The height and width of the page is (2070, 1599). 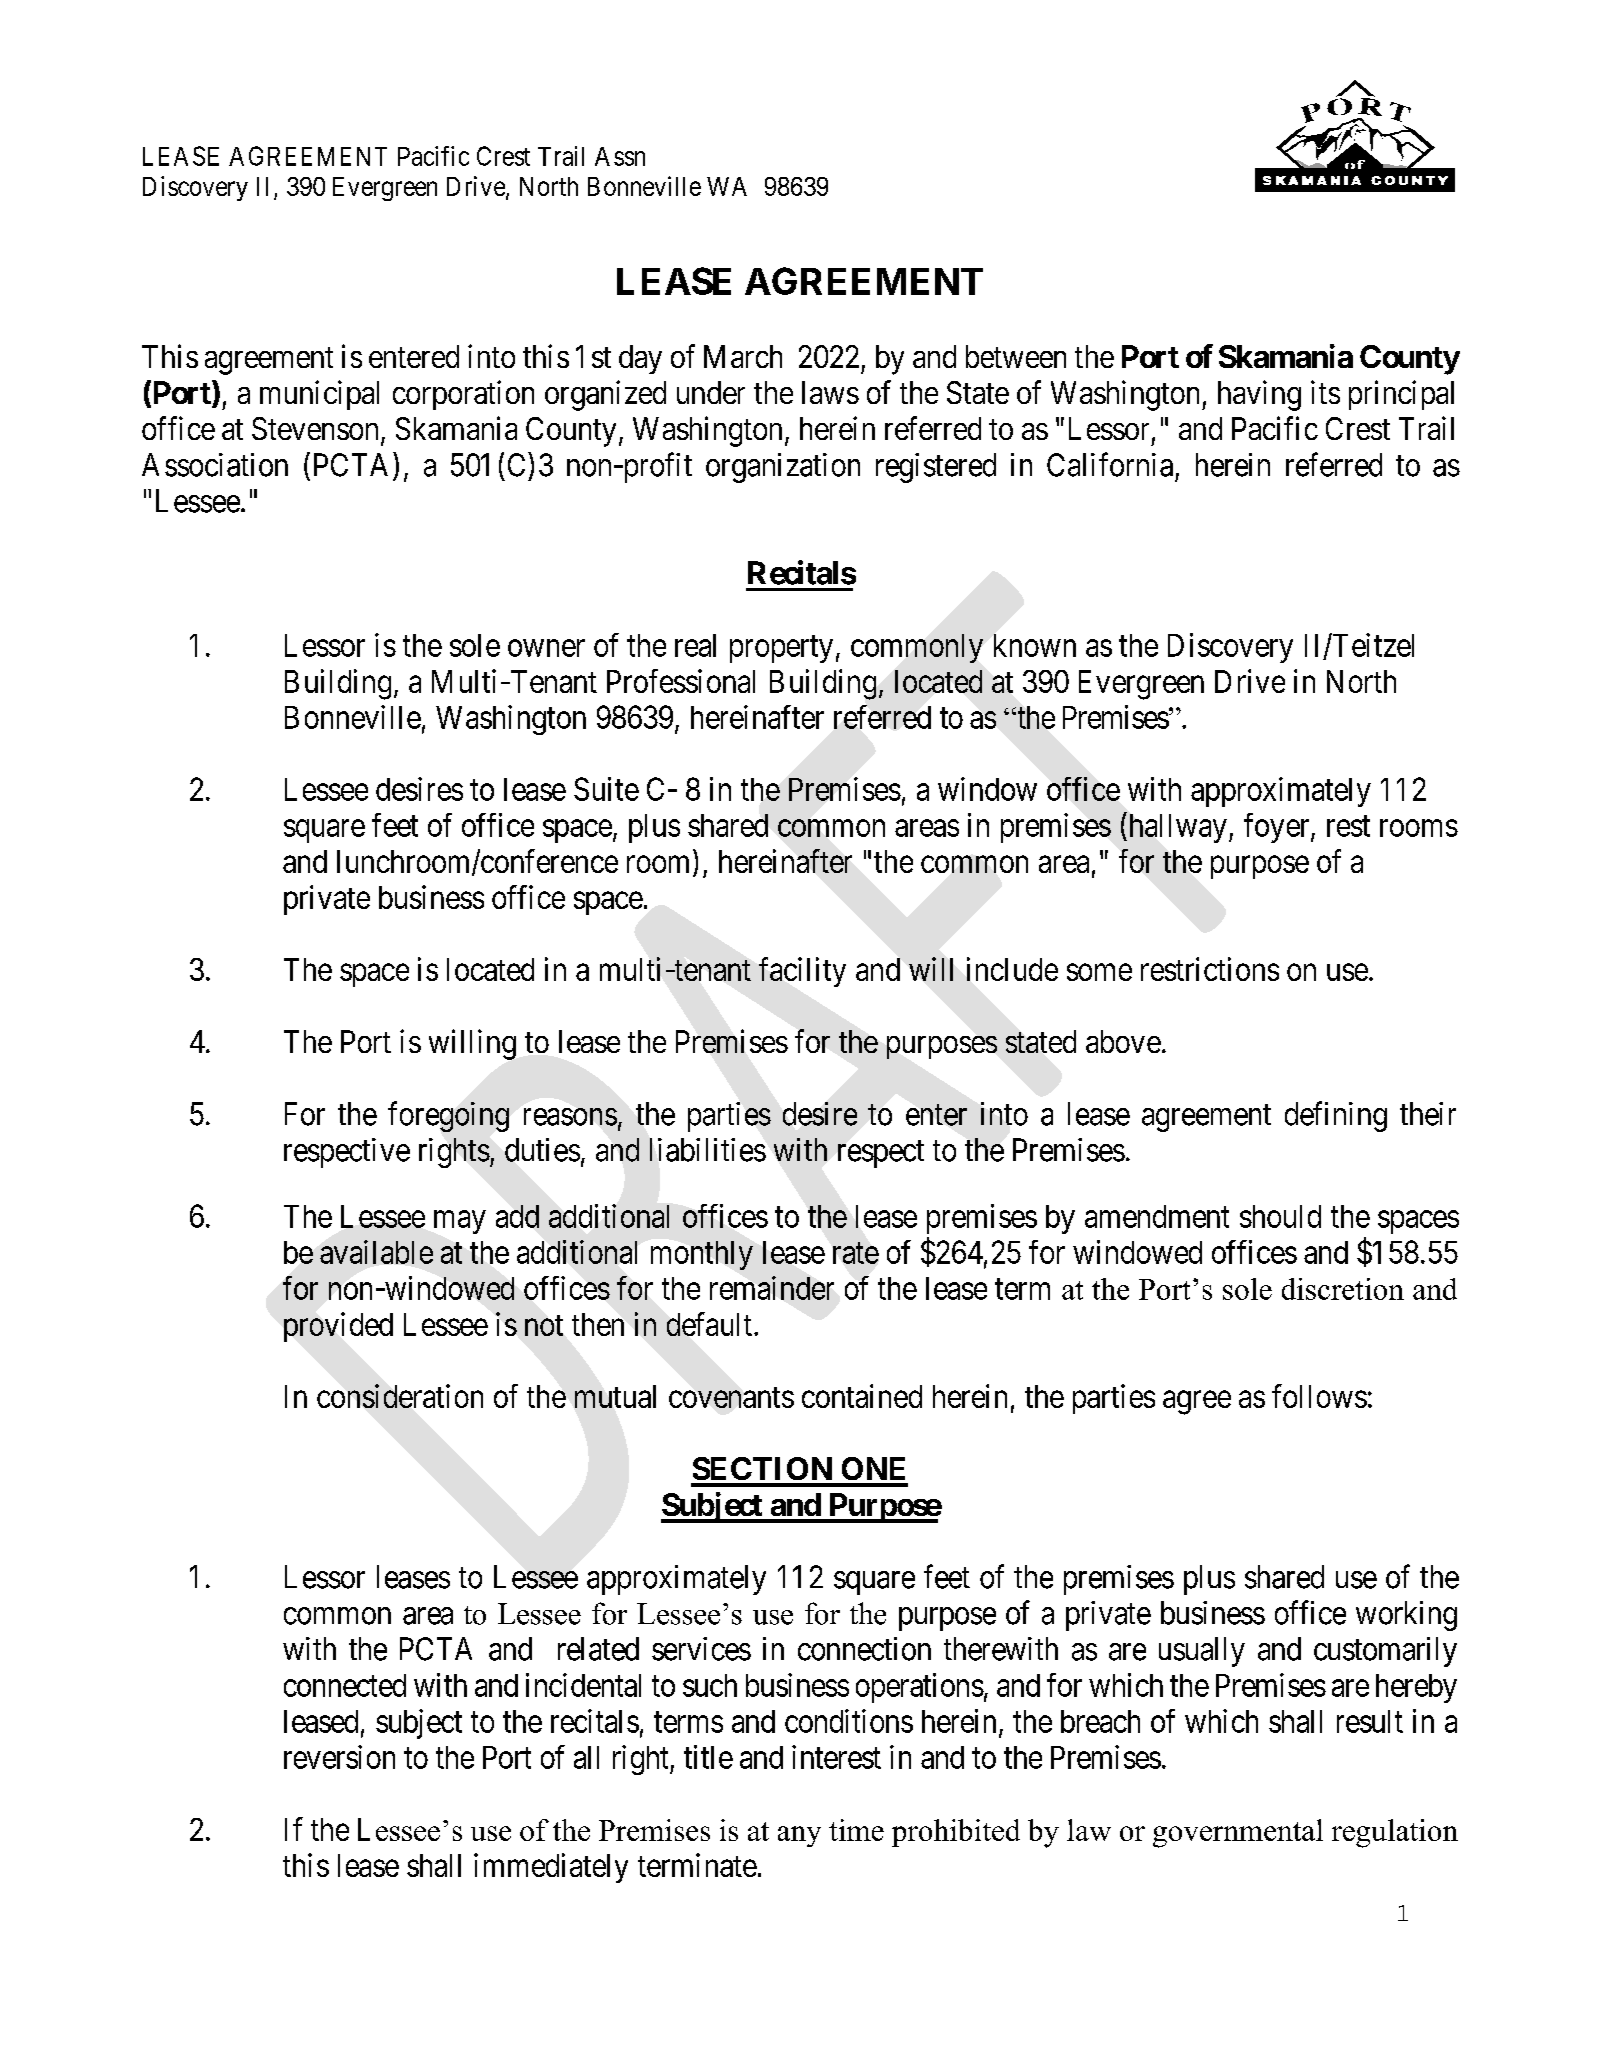 What do you see at coordinates (620, 156) in the page?
I see `Assn` at bounding box center [620, 156].
